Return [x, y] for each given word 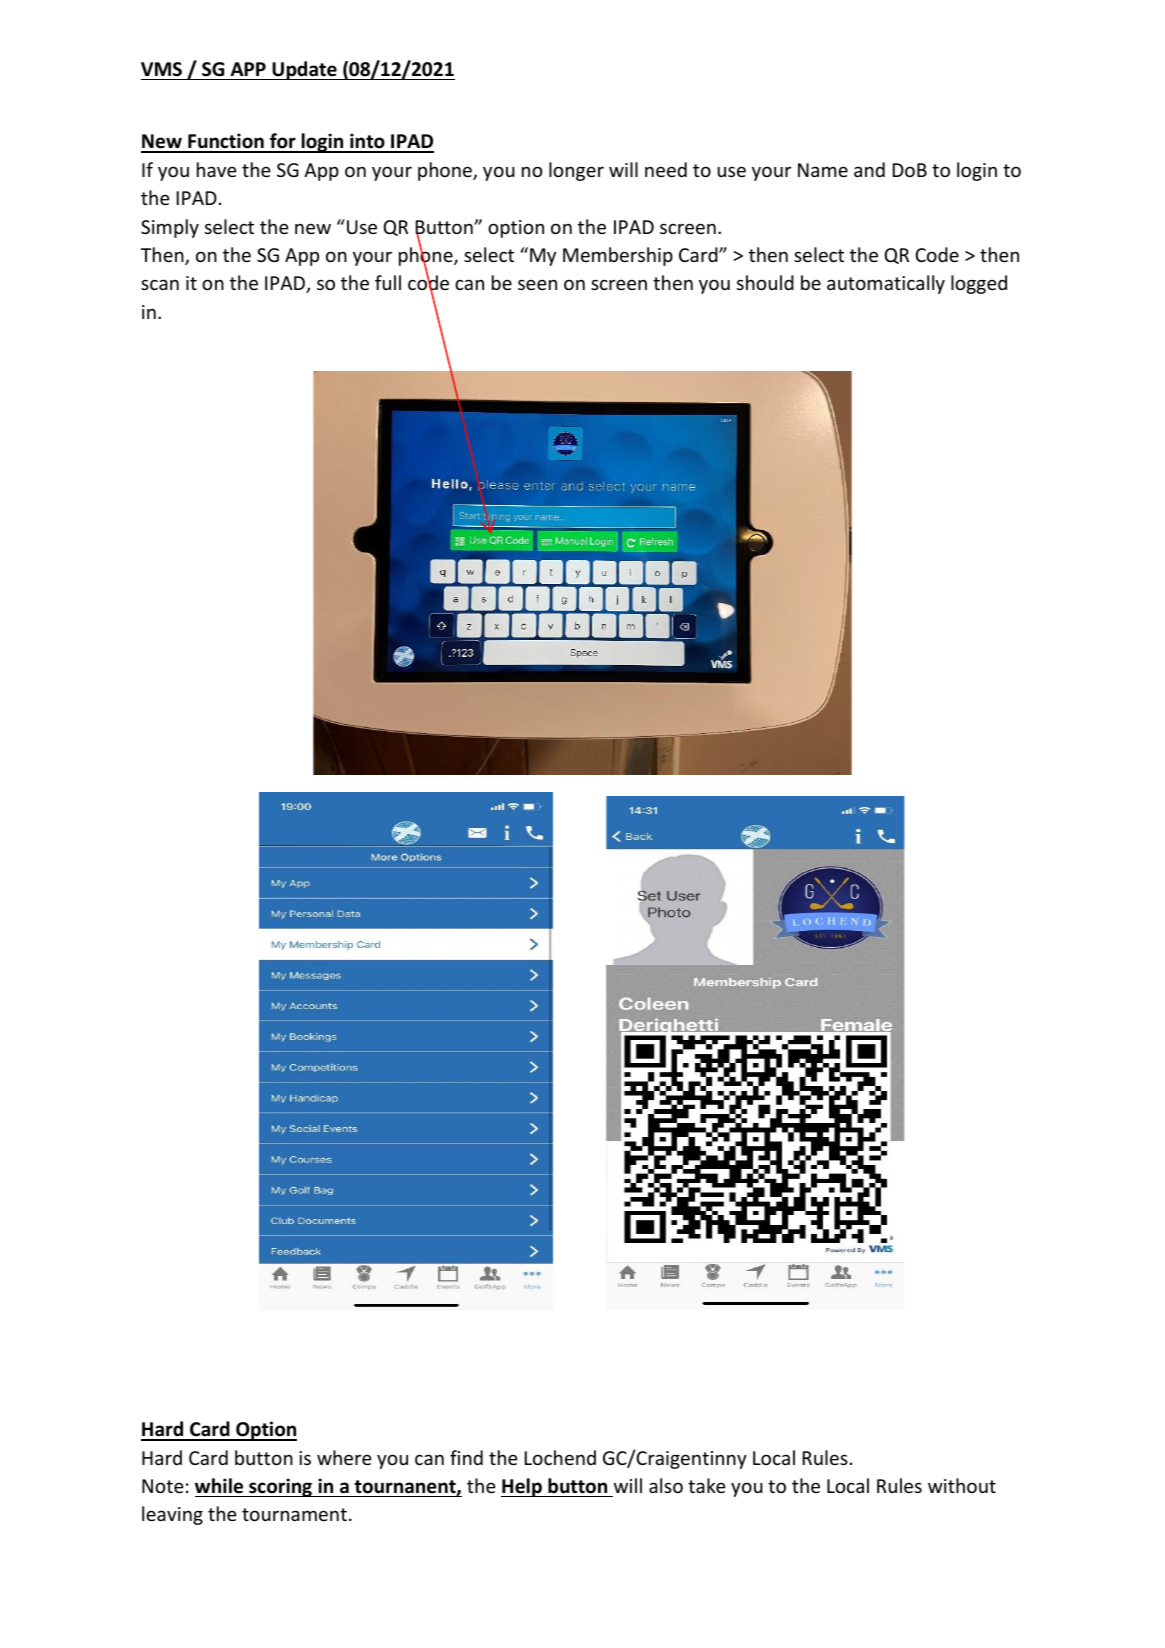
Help [522, 1487]
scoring [280, 1487]
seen [537, 284]
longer [576, 171]
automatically [886, 284]
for [283, 142]
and [869, 169]
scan [160, 284]
